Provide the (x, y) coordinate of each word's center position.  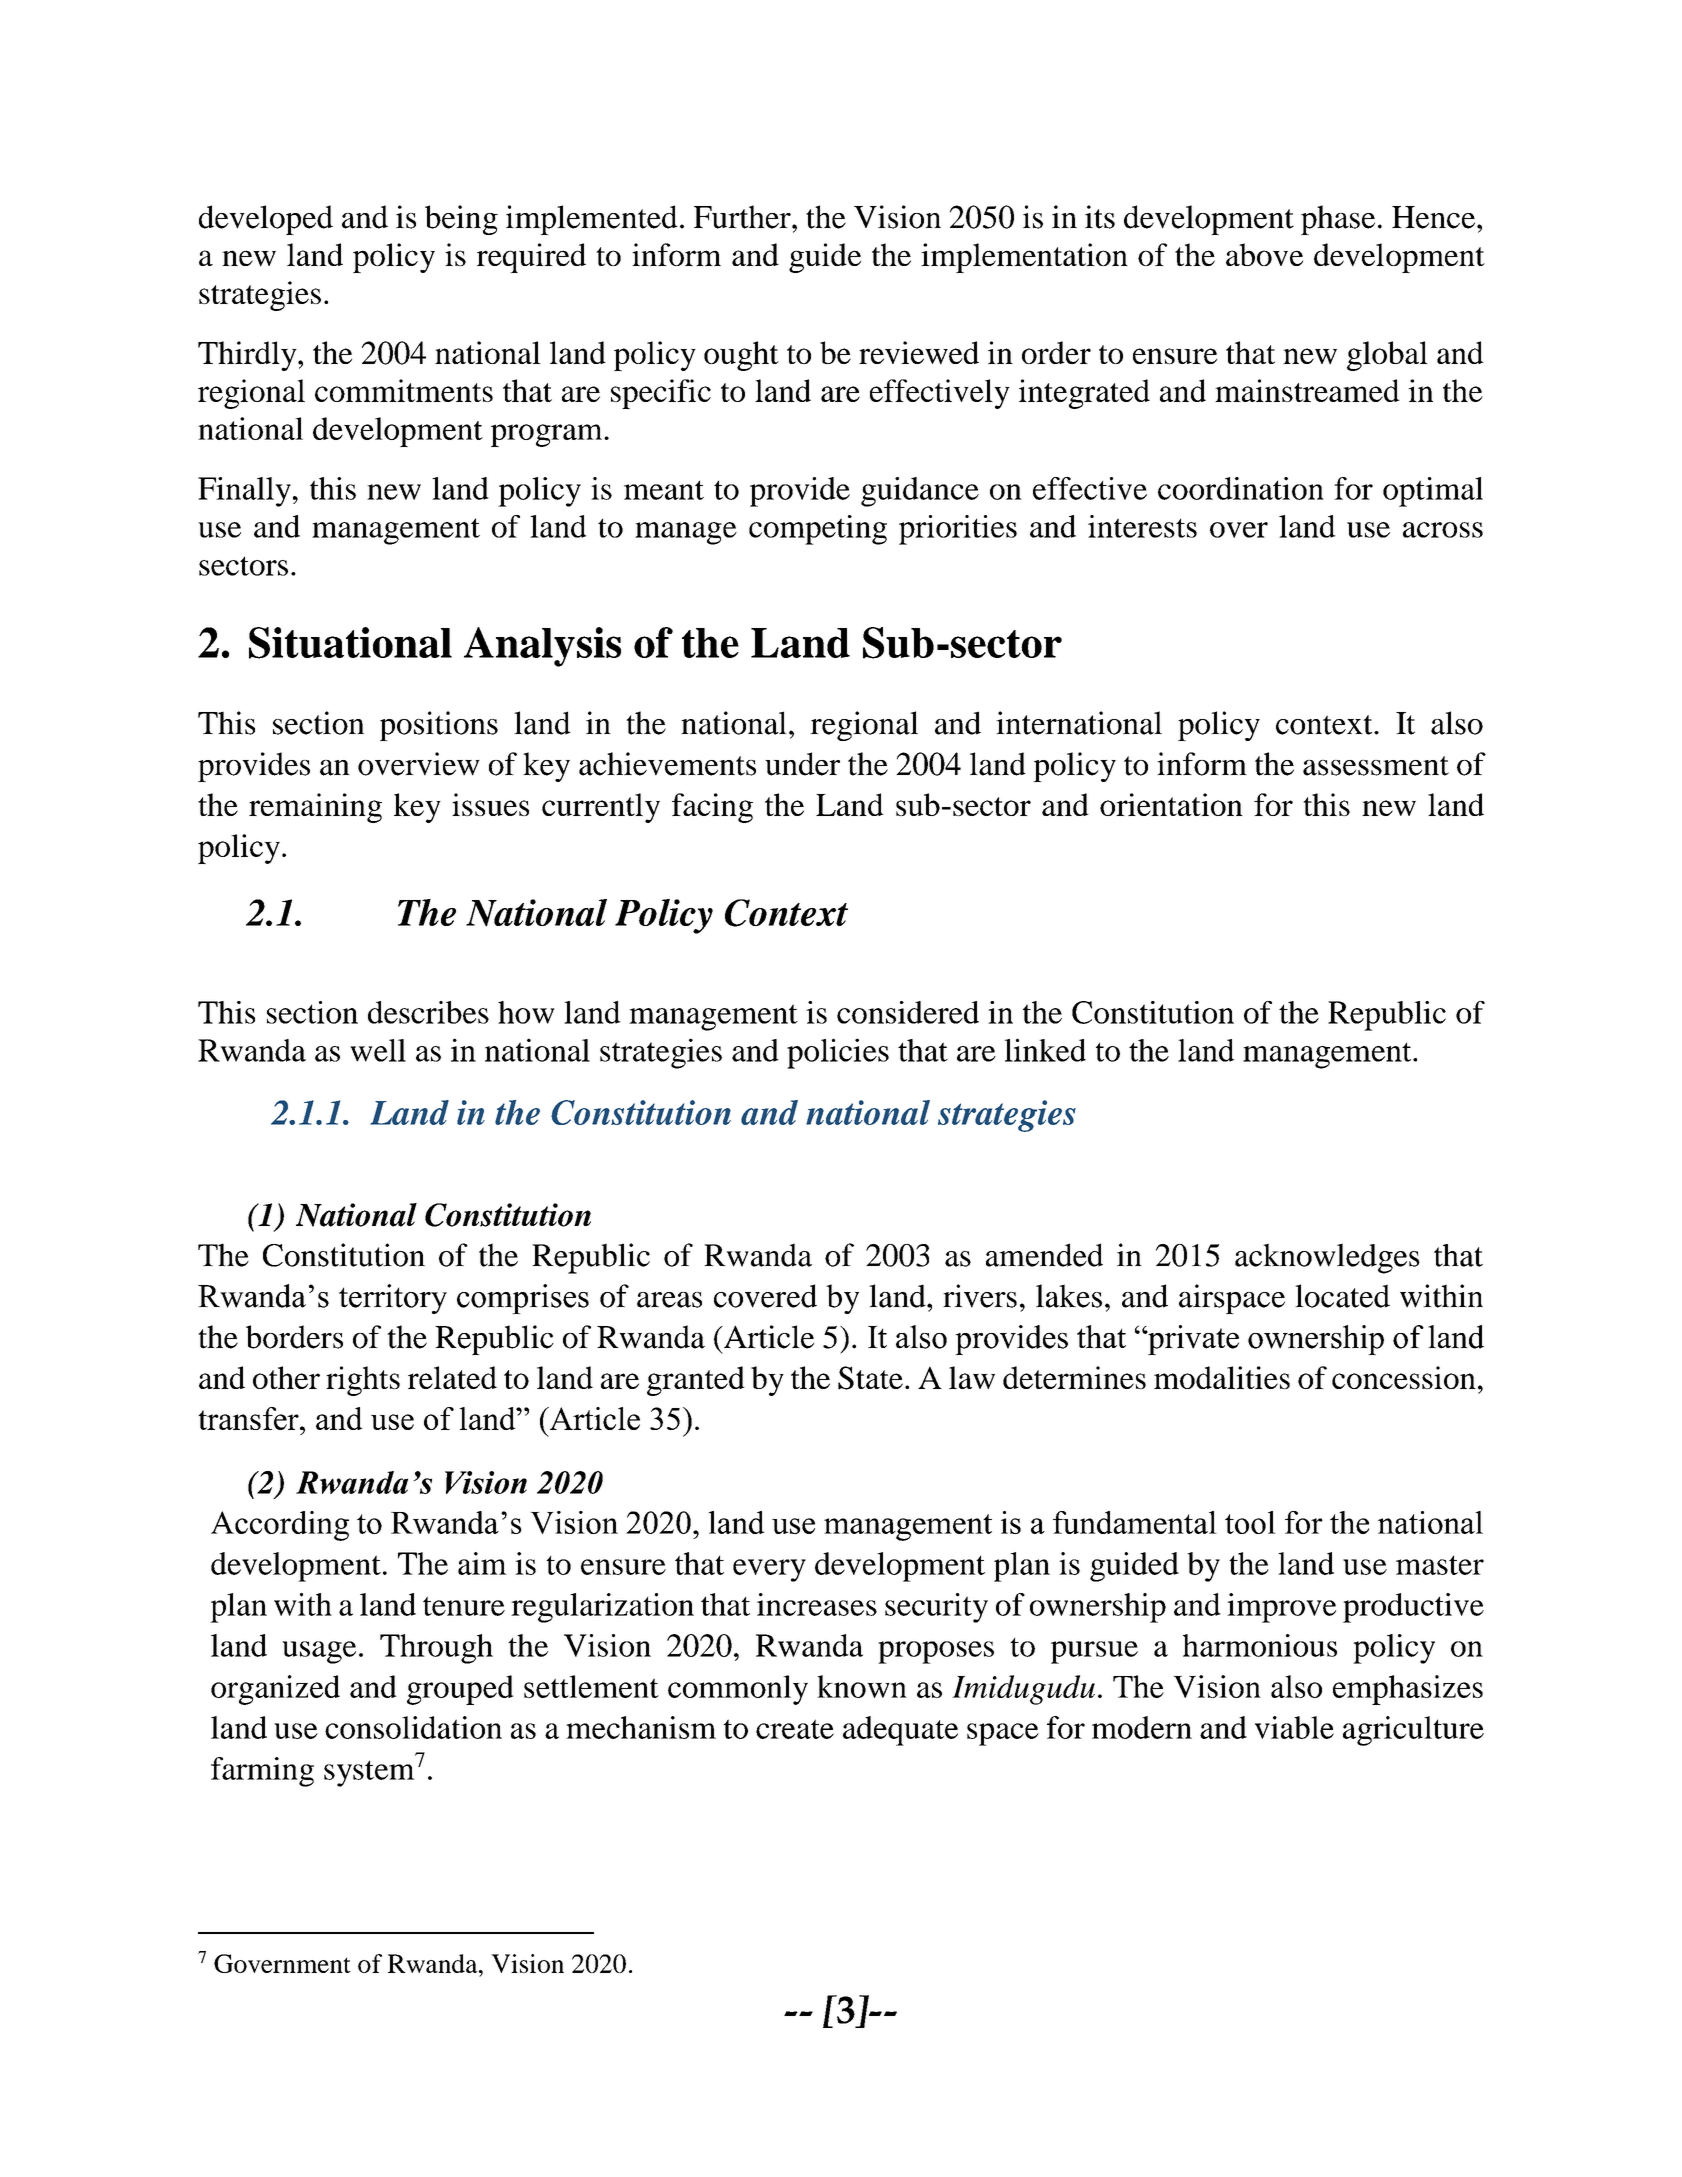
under (802, 764)
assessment (1376, 766)
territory (393, 1299)
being (461, 220)
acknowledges (1327, 1258)
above (1264, 254)
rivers (980, 1296)
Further (743, 217)
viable (1294, 1727)
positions (439, 726)
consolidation (413, 1727)
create (795, 1729)
